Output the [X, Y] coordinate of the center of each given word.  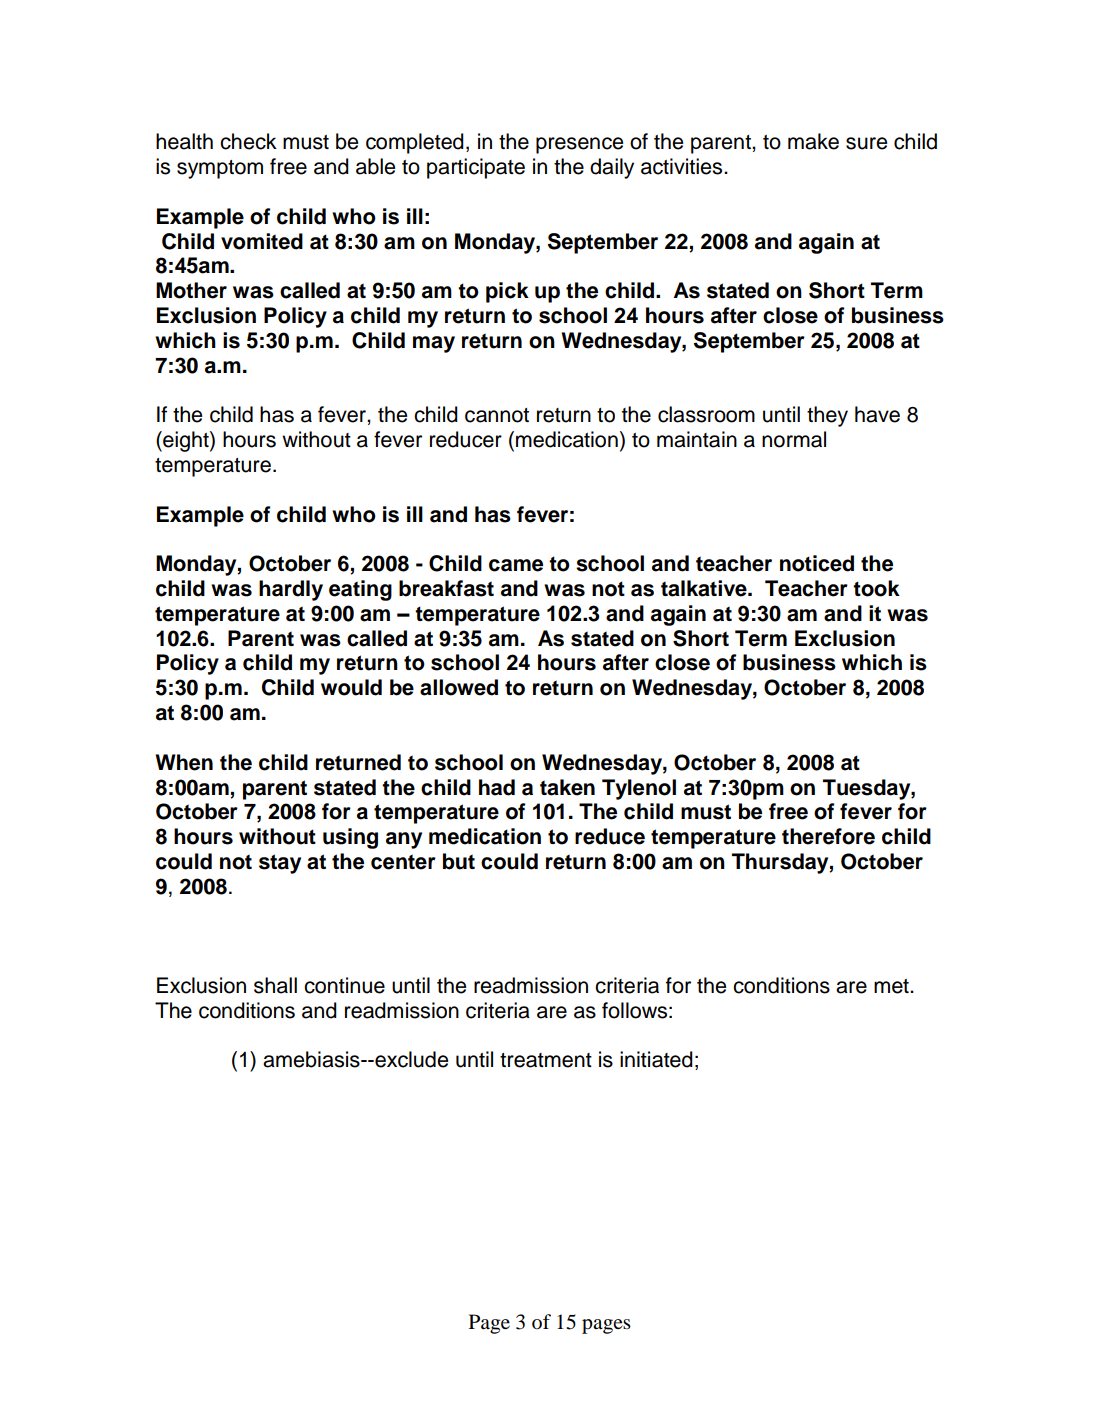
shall [275, 985]
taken [567, 787]
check [248, 141]
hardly [291, 590]
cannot [497, 415]
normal [794, 439]
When [184, 762]
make [813, 141]
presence [579, 145]
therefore [828, 836]
